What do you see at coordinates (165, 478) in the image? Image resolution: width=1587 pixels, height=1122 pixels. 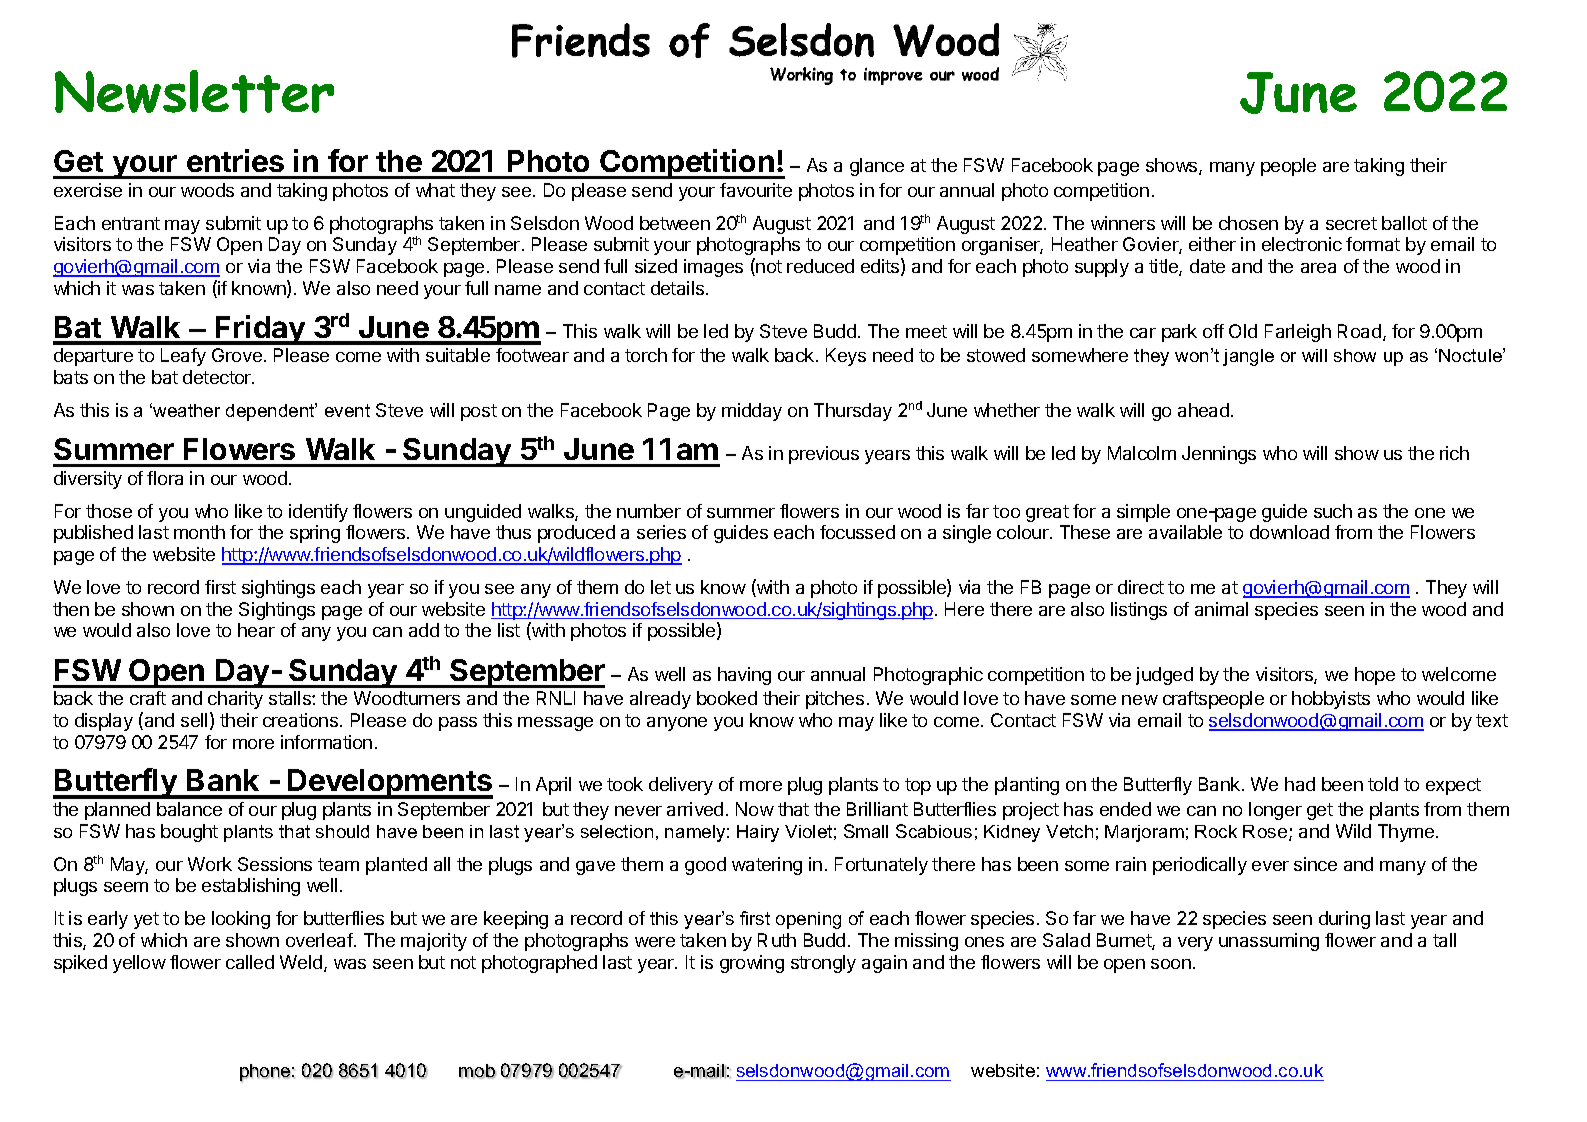 I see `flora` at bounding box center [165, 478].
